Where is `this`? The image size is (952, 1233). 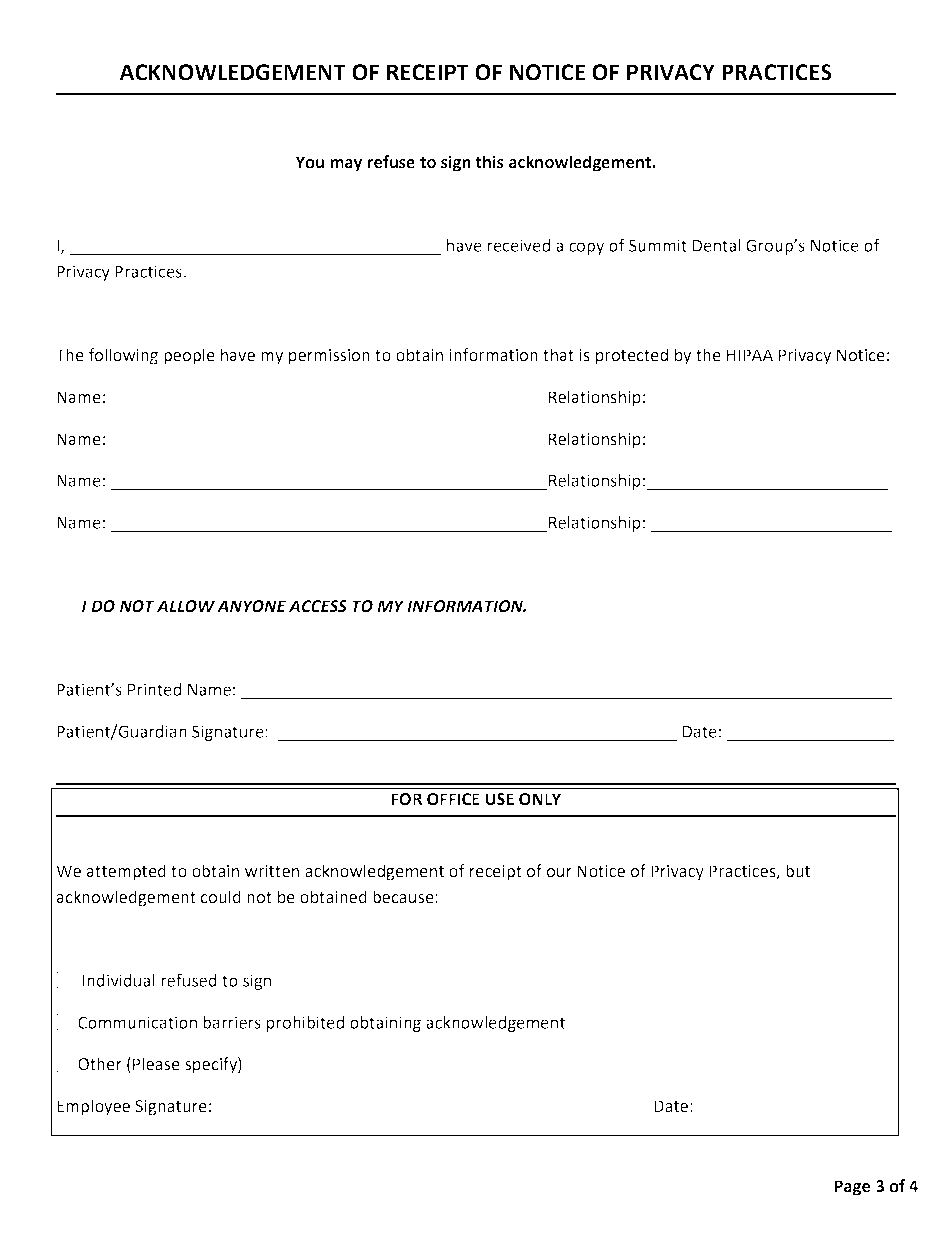 this is located at coordinates (489, 162).
